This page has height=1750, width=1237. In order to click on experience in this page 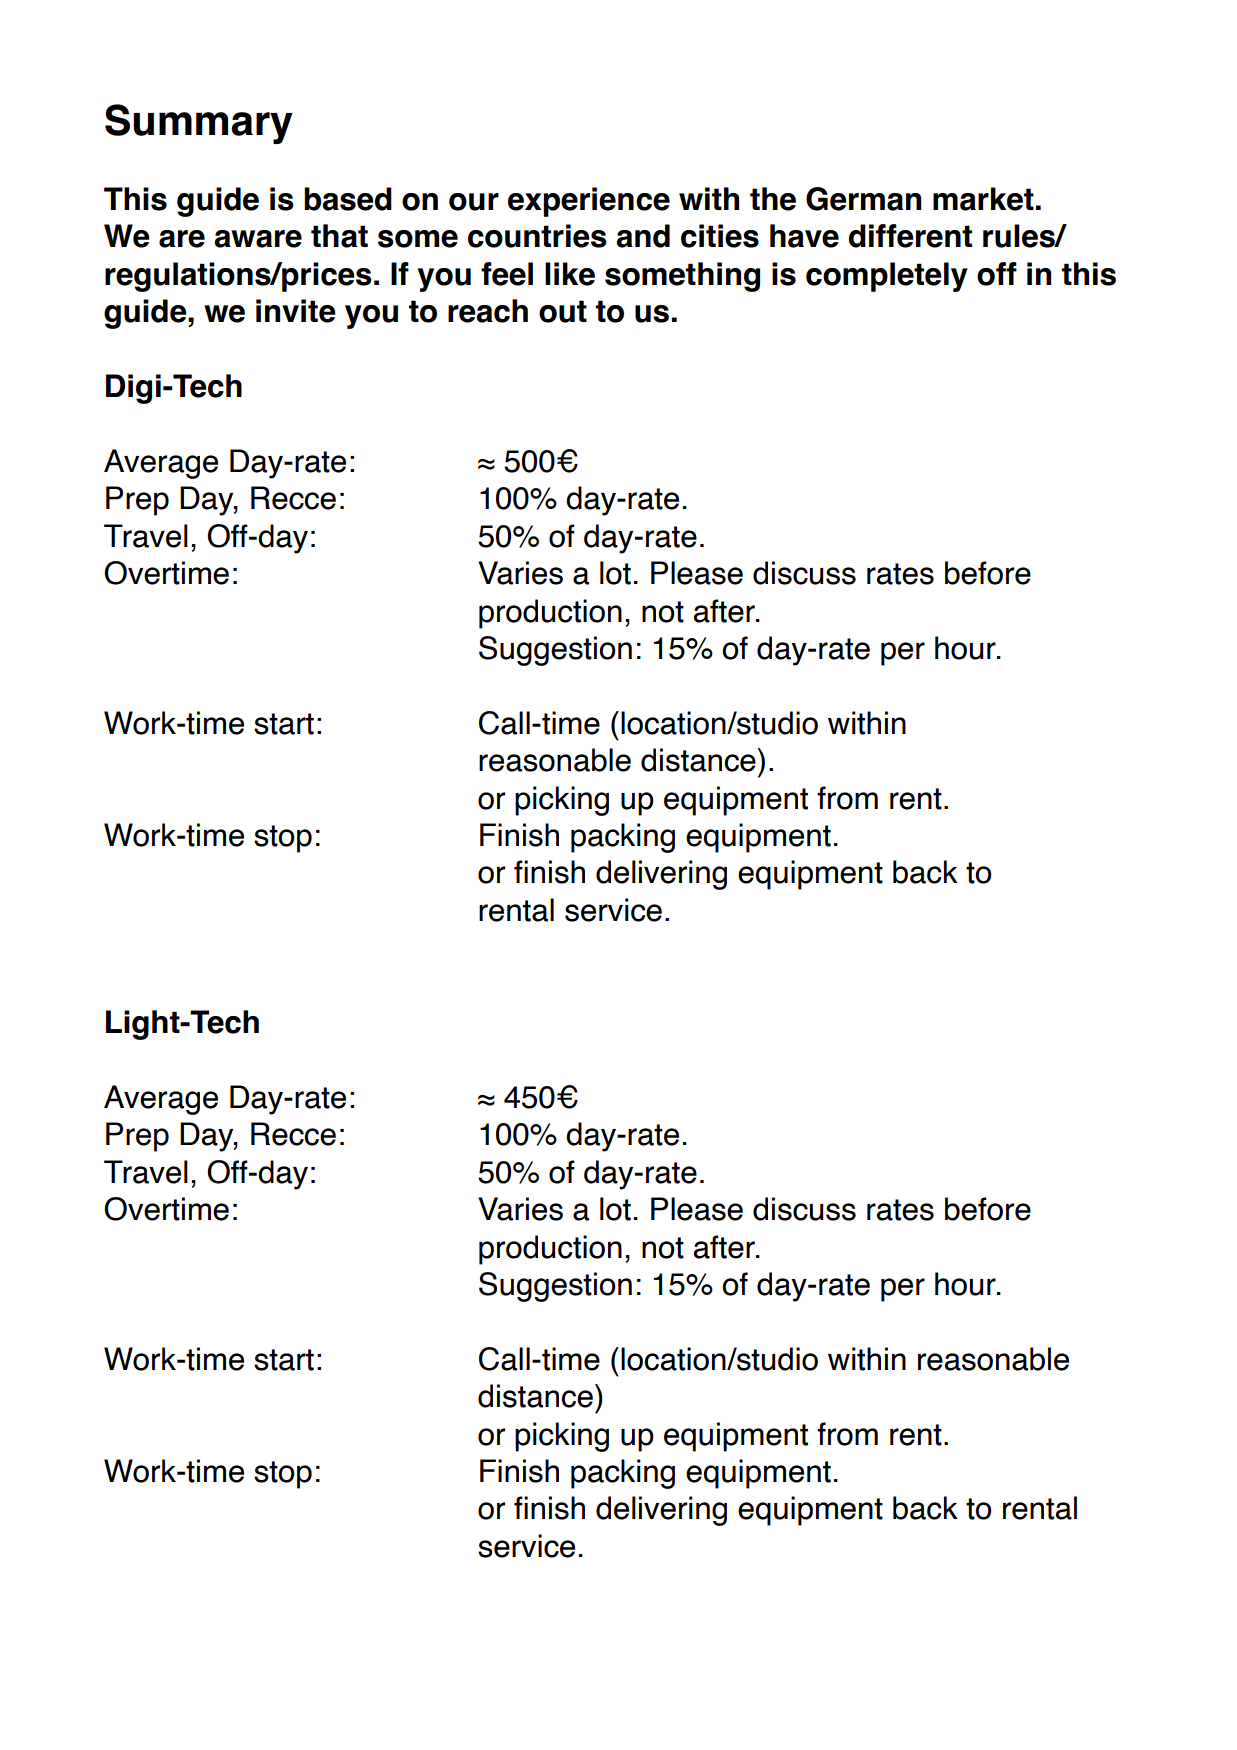, I will do `click(589, 202)`.
